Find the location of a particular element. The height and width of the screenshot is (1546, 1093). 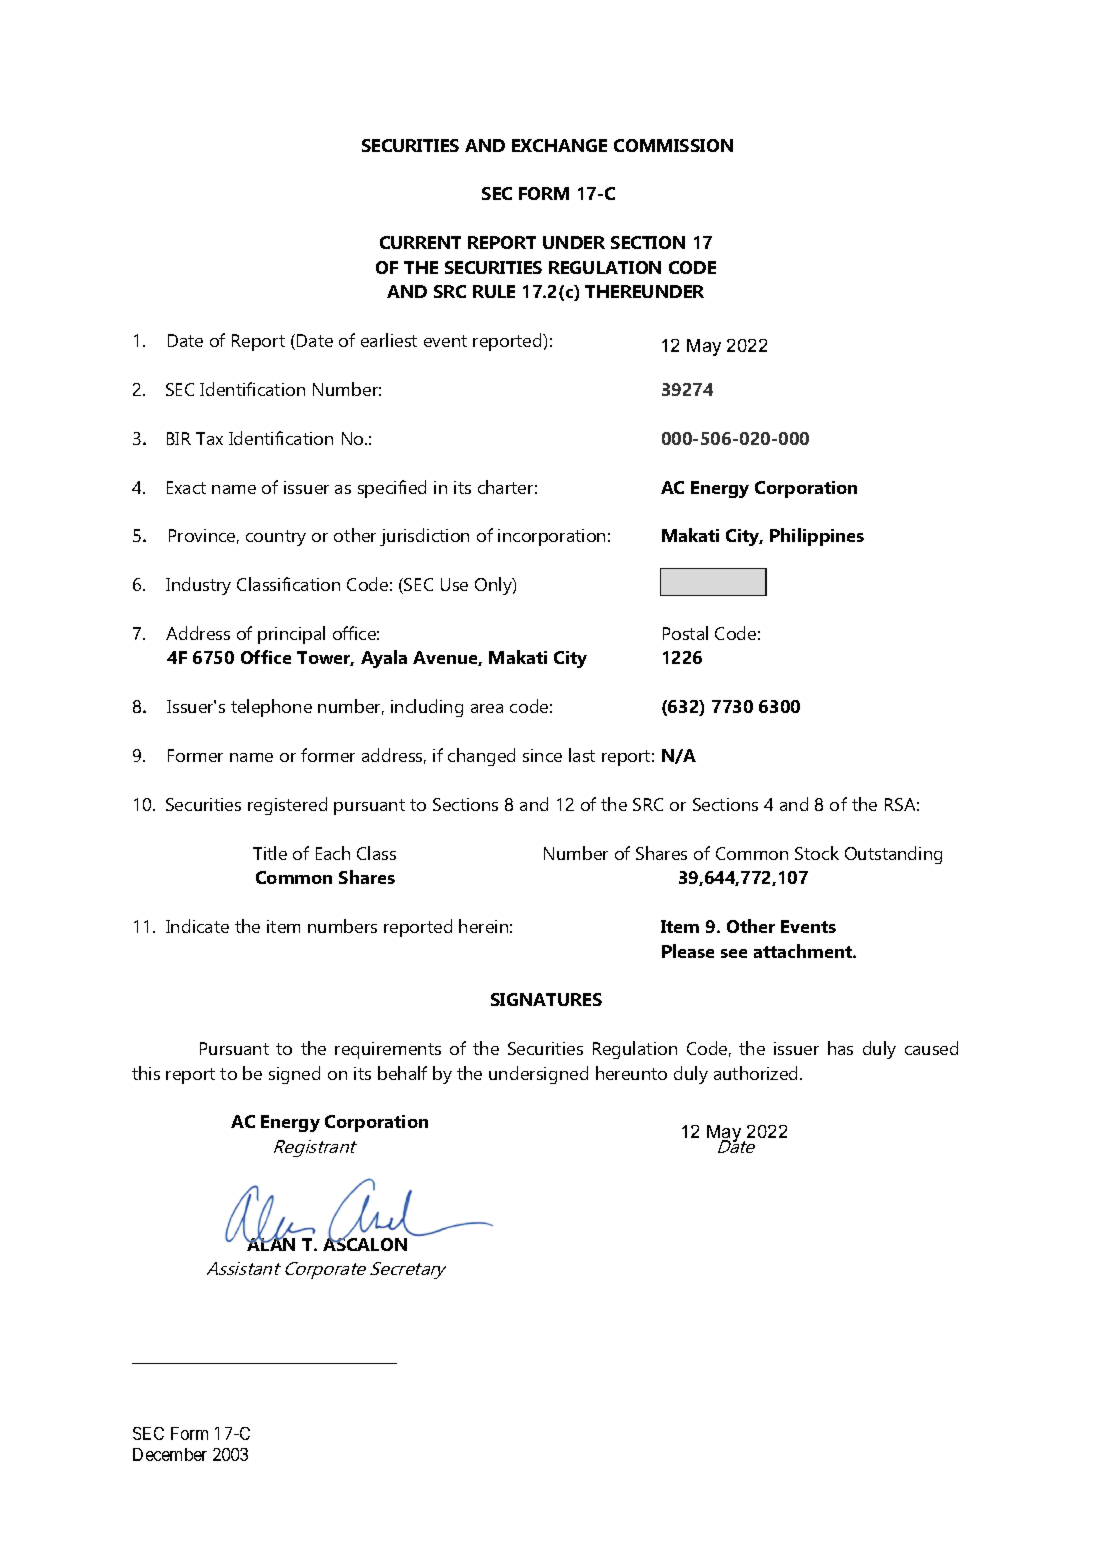

since is located at coordinates (542, 755).
